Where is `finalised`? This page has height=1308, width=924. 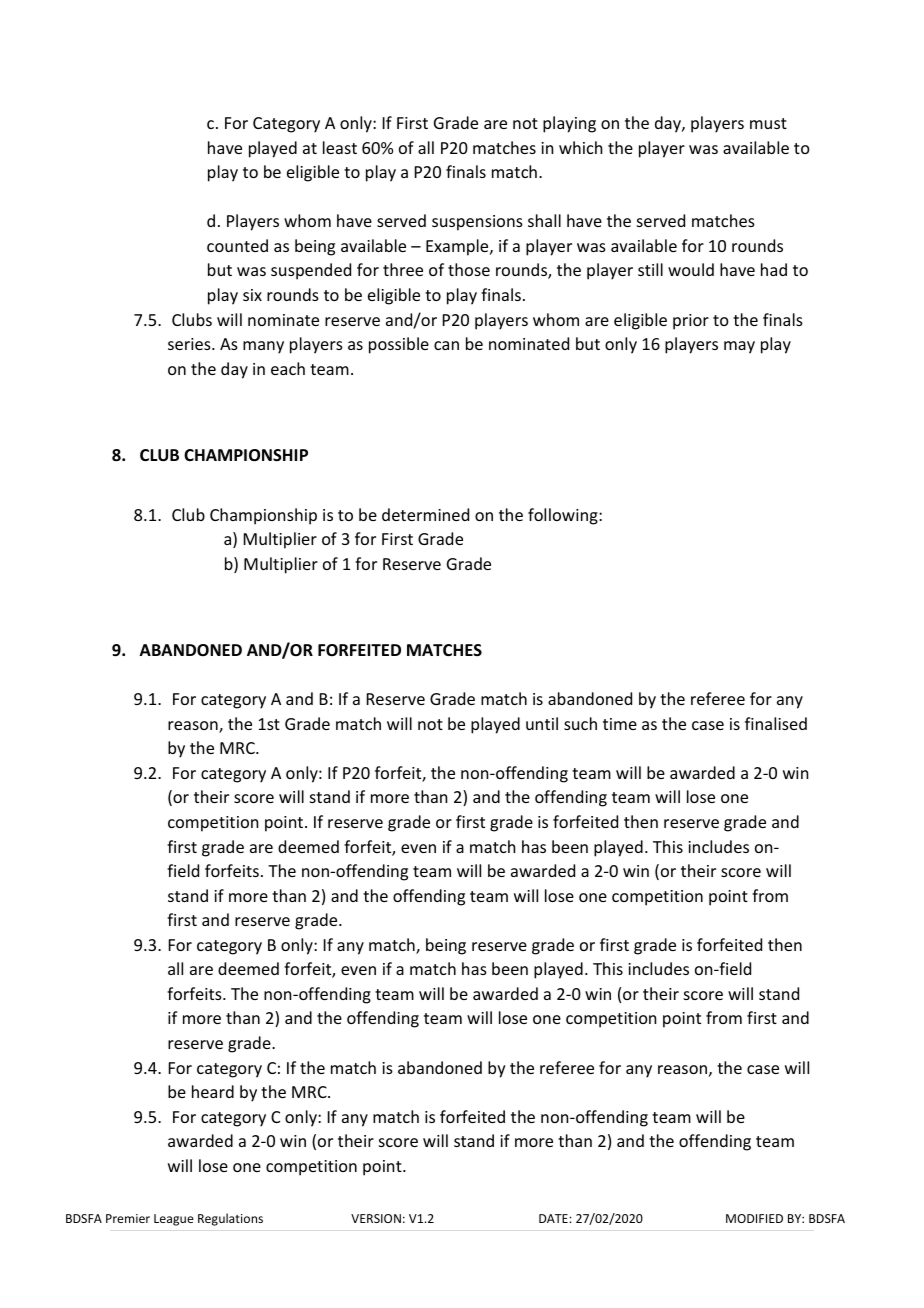 finalised is located at coordinates (776, 723).
